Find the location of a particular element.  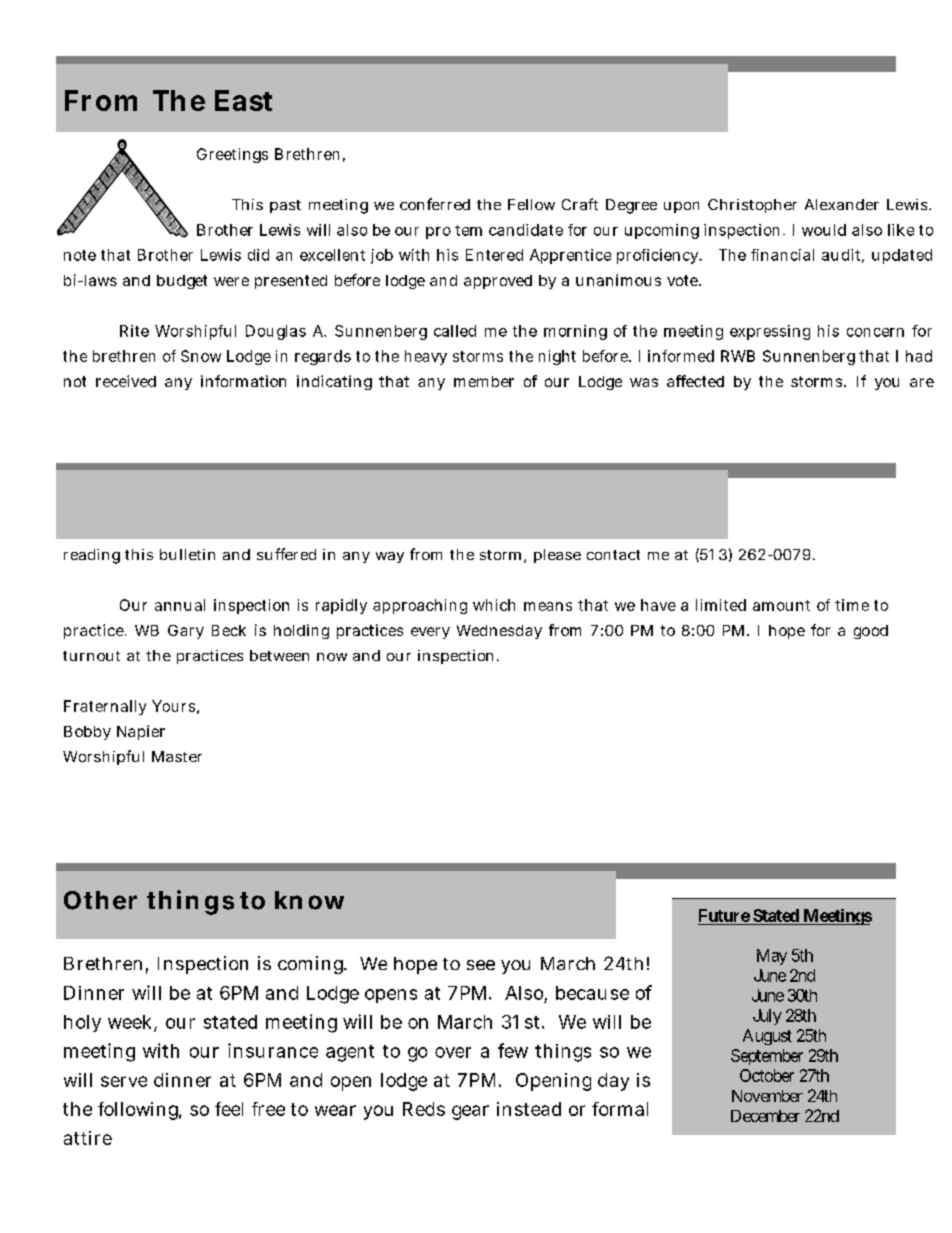

Alexander is located at coordinates (842, 204).
